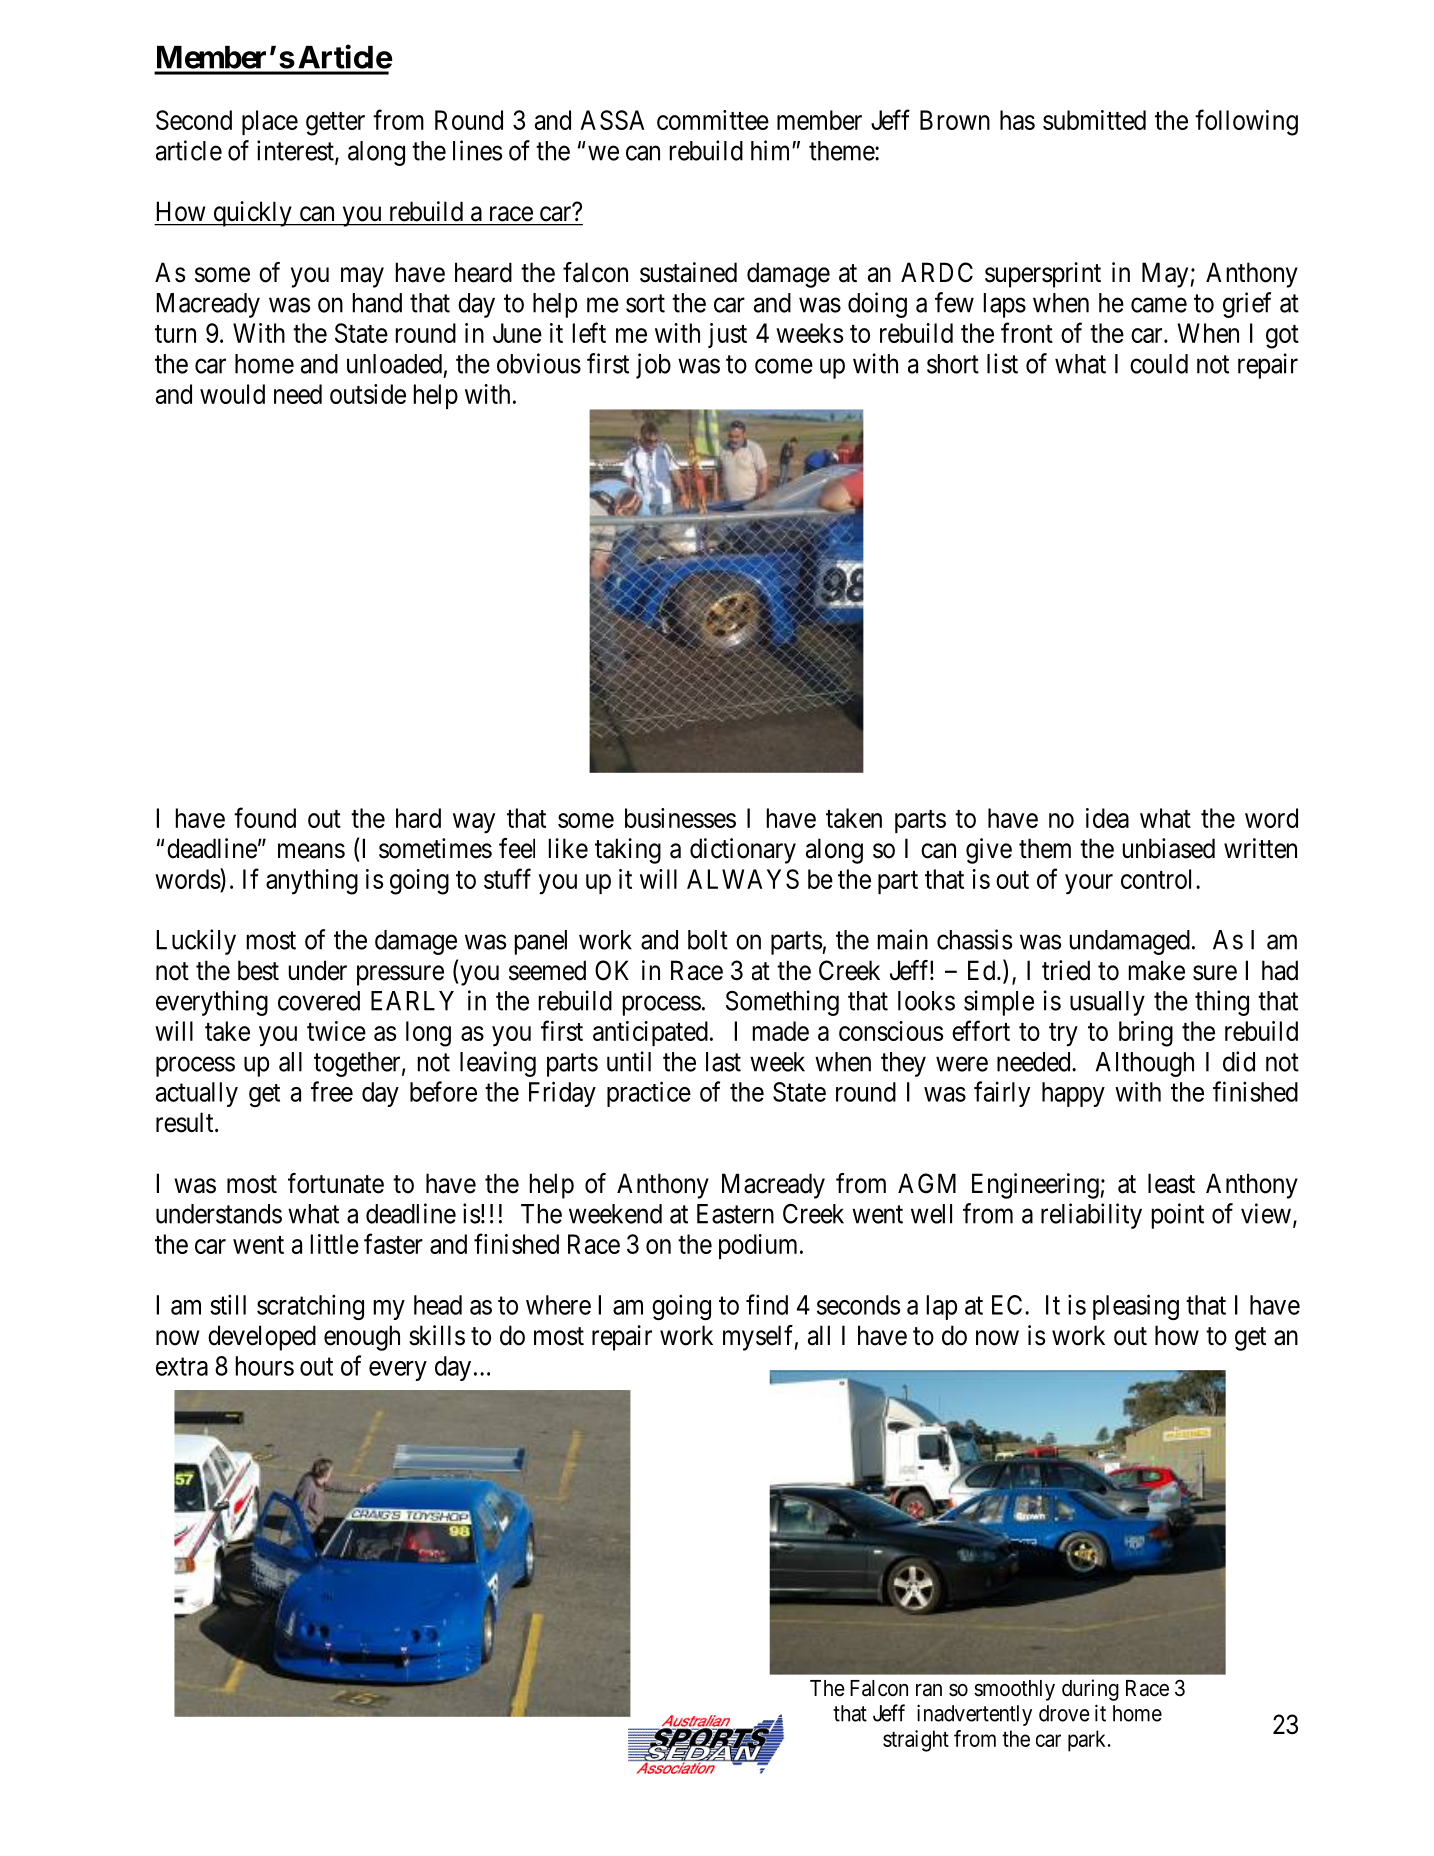 This page has width=1434, height=1856. What do you see at coordinates (772, 150) in the page?
I see `him` at bounding box center [772, 150].
